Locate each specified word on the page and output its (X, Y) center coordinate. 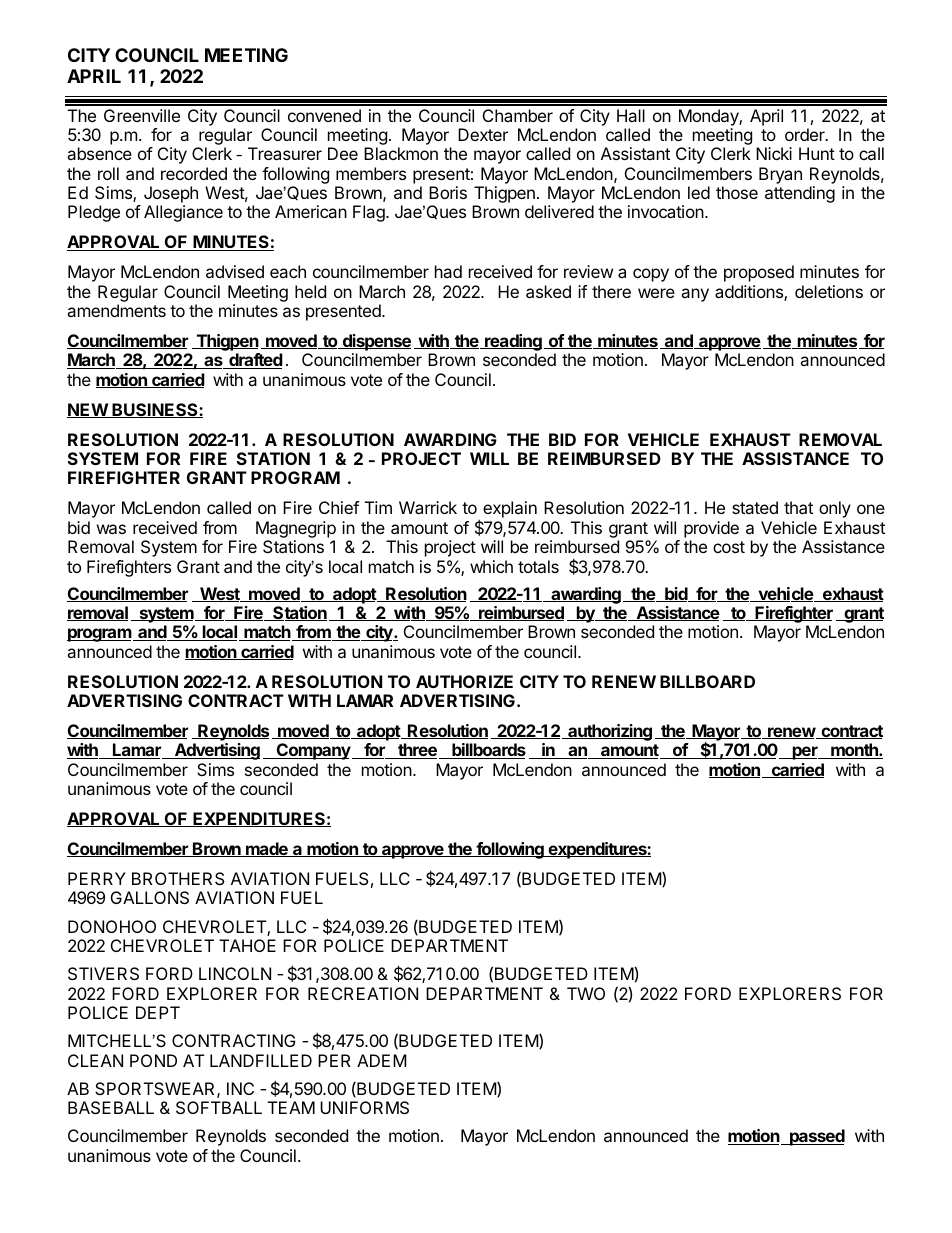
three (417, 751)
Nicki (774, 153)
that (798, 507)
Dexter (483, 134)
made (267, 849)
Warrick (428, 507)
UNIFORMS (364, 1107)
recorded (194, 173)
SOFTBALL (219, 1107)
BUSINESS (155, 410)
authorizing (609, 732)
